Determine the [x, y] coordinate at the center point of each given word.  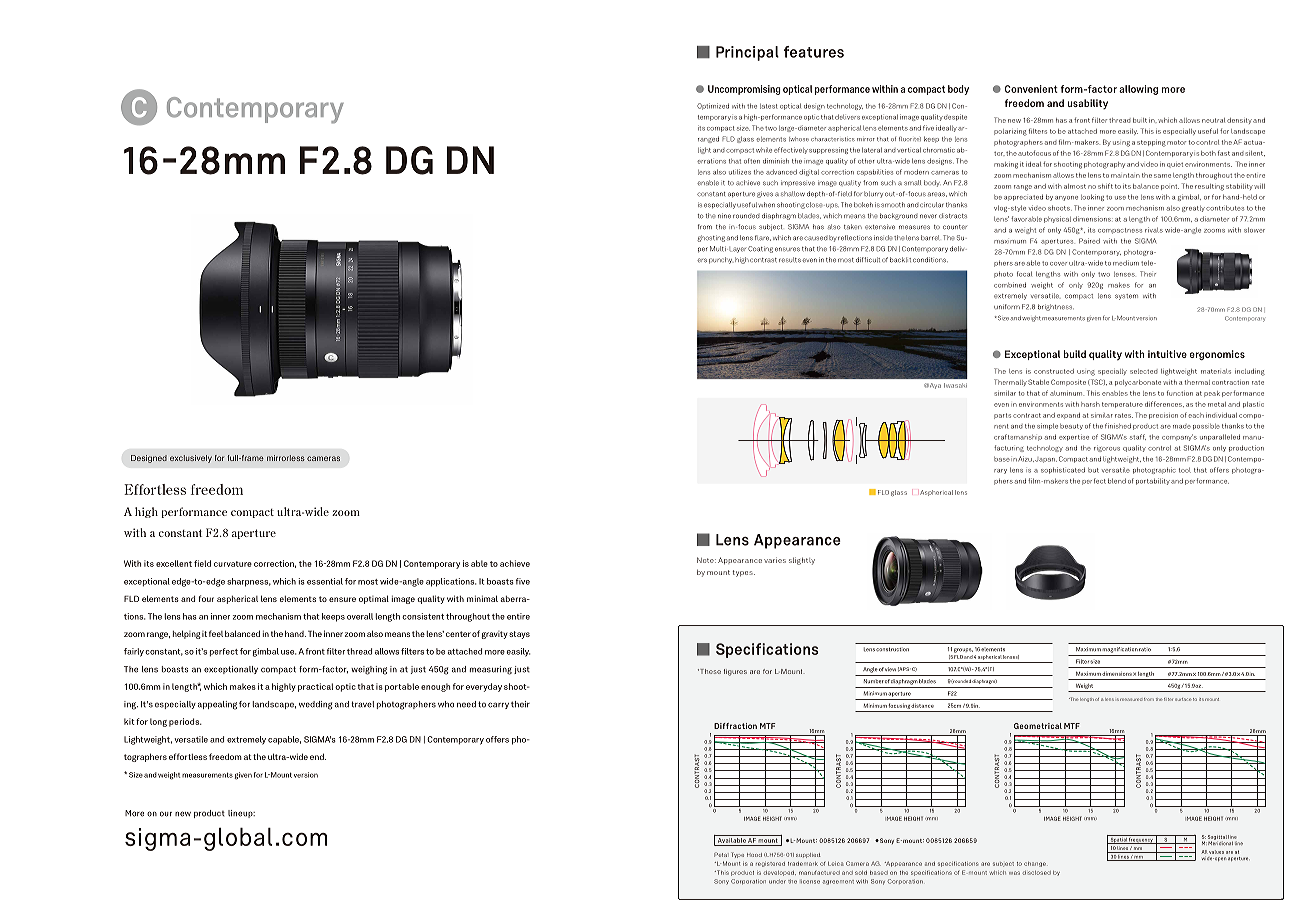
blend [1117, 481]
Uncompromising [744, 90]
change [1035, 864]
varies [775, 560]
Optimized [713, 106]
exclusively [191, 459]
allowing [1138, 90]
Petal [721, 854]
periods [185, 722]
